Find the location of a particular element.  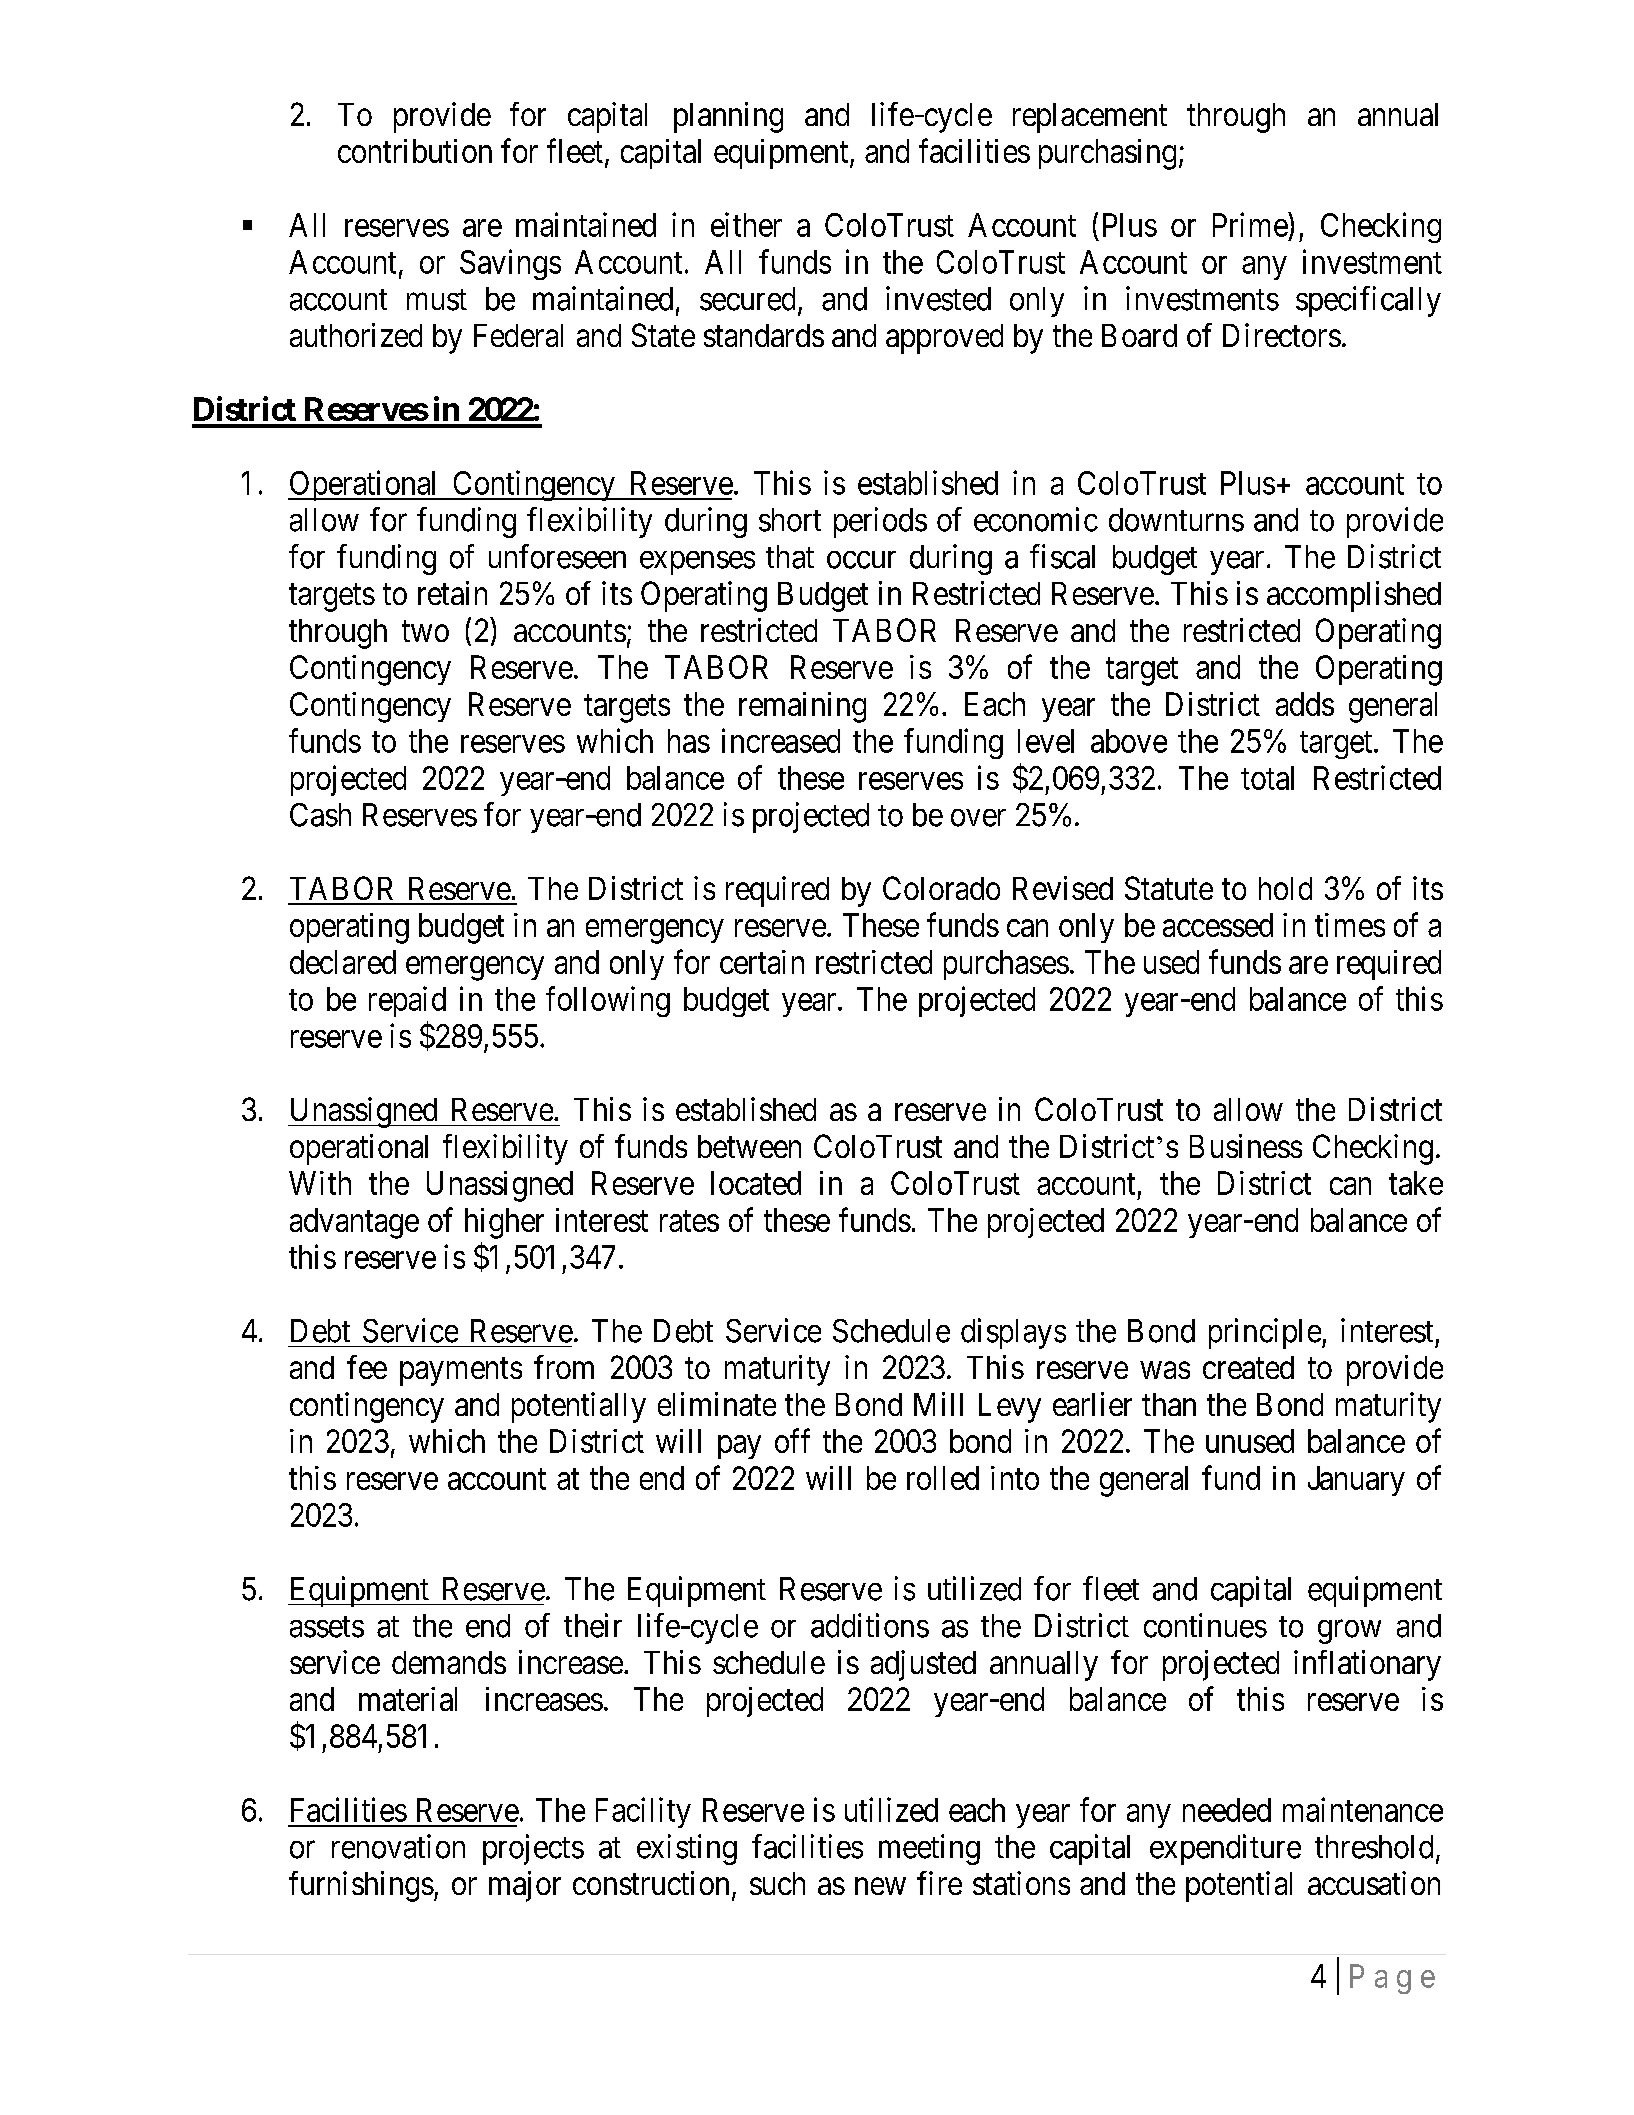

Prime is located at coordinates (1251, 224).
